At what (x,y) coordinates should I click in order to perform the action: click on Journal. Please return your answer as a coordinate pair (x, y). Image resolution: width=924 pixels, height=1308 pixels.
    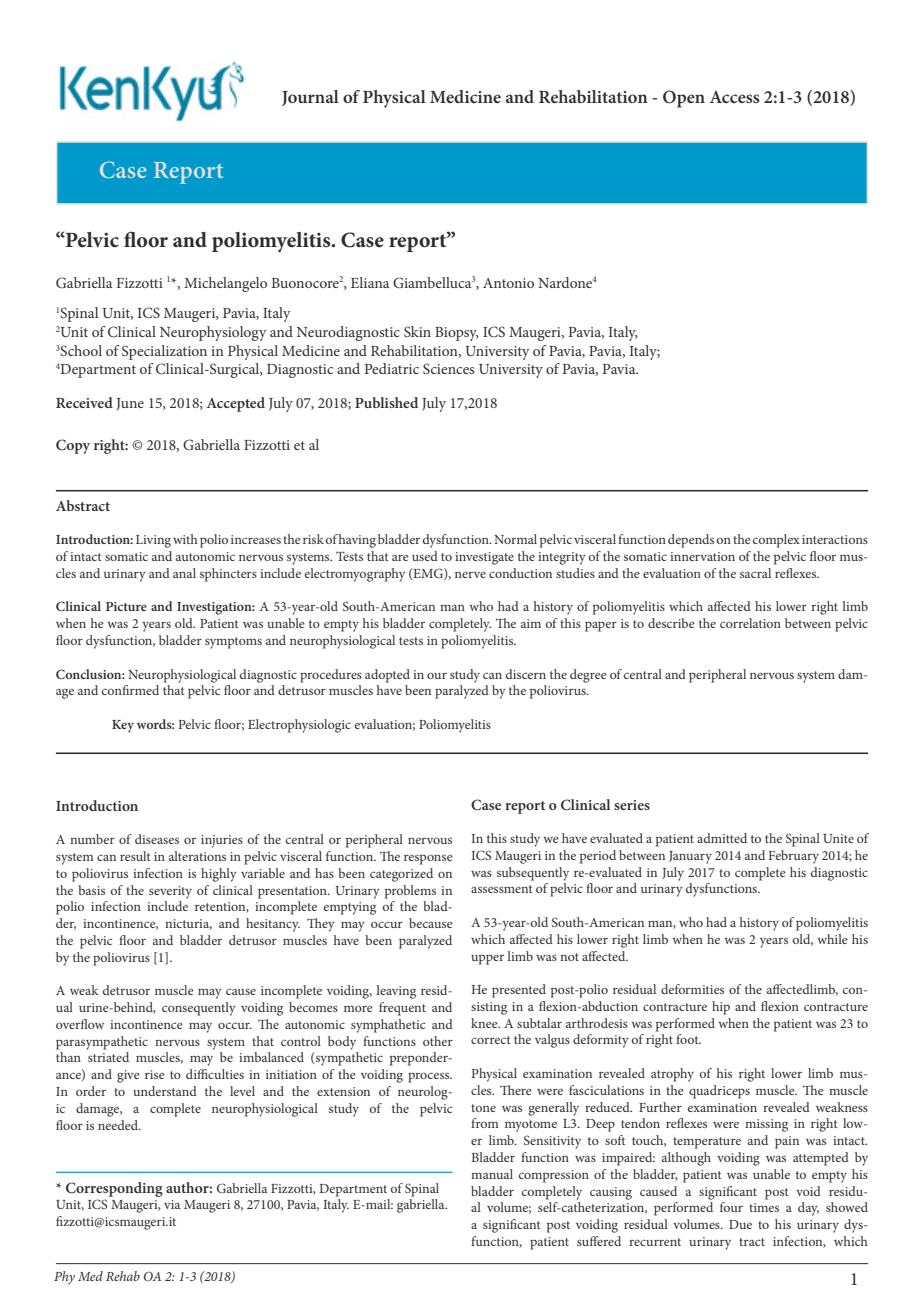
    Looking at the image, I should click on (310, 98).
